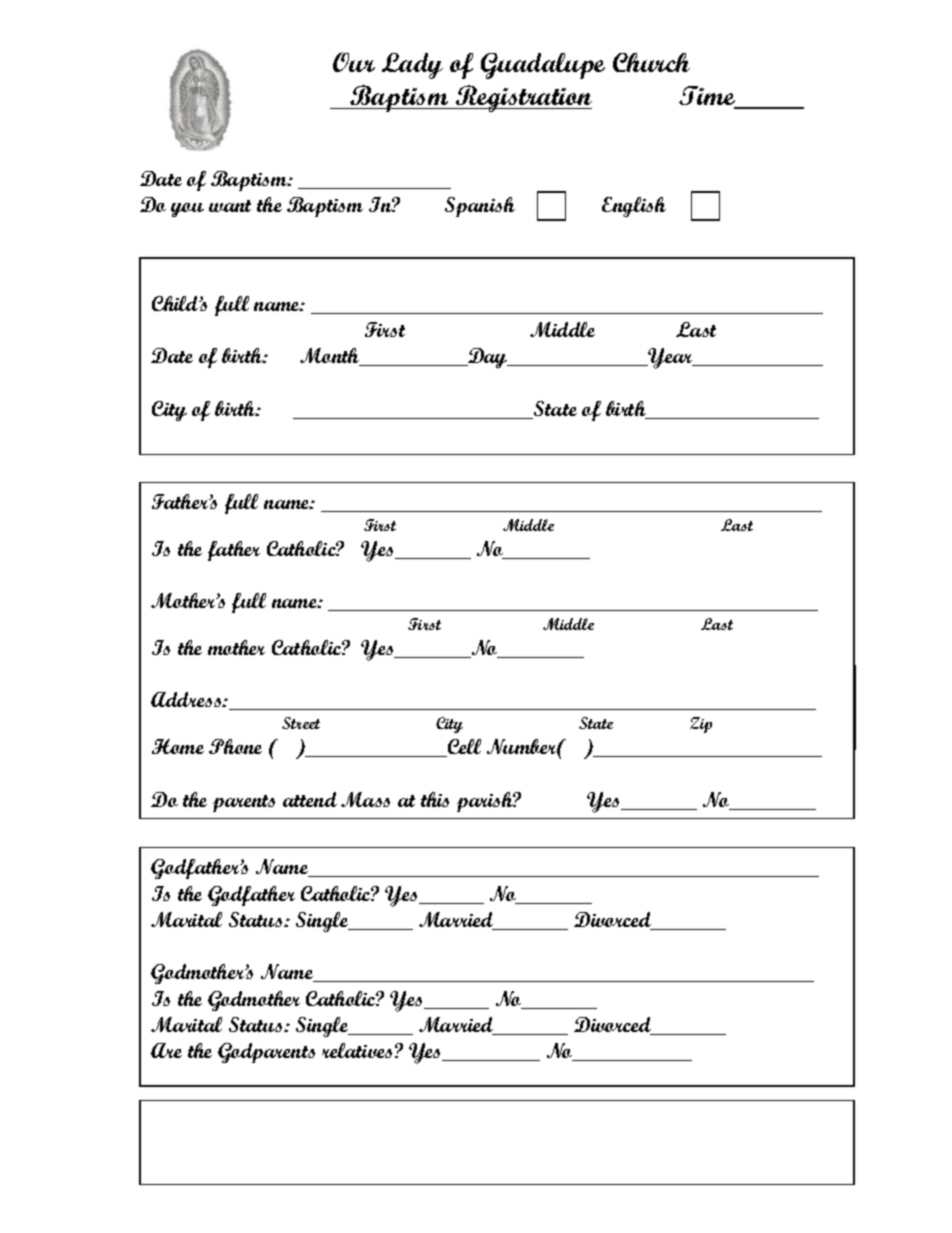 The width and height of the page is (952, 1233). What do you see at coordinates (178, 746) in the page?
I see `Home` at bounding box center [178, 746].
